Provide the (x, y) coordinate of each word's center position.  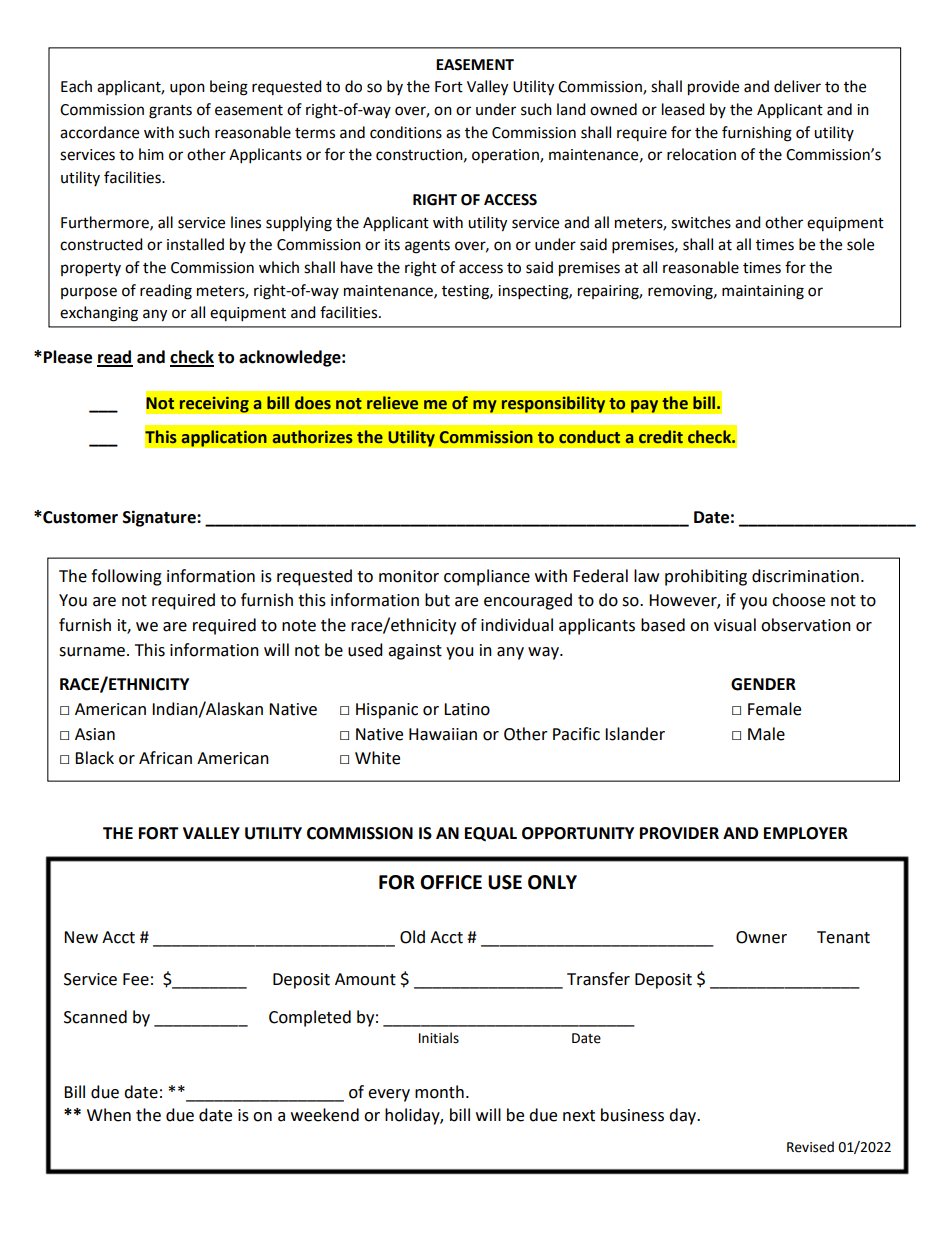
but (437, 600)
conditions (406, 132)
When (109, 1115)
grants (170, 112)
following (126, 577)
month (439, 1092)
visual (735, 625)
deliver (797, 86)
